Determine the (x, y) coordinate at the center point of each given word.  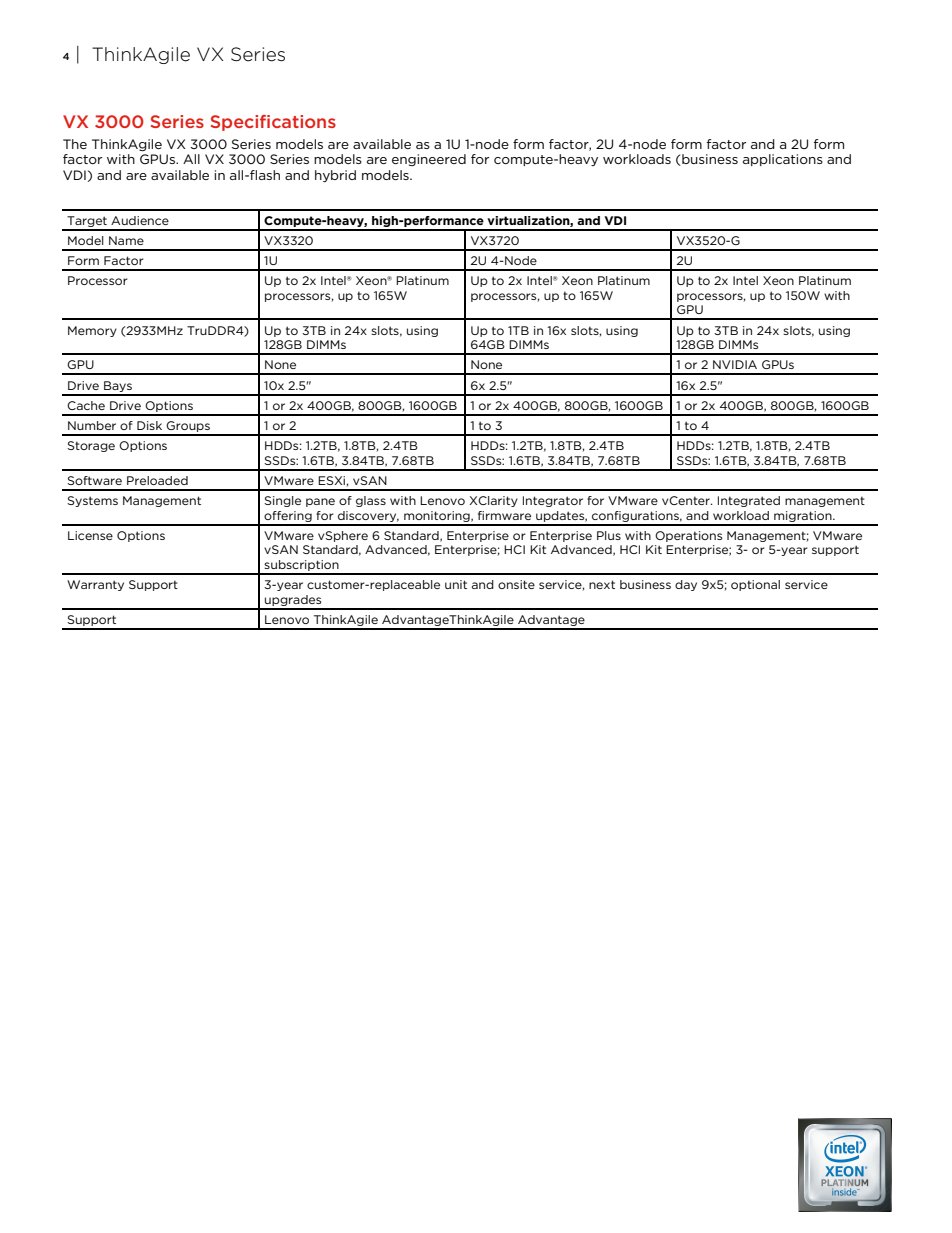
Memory (92, 331)
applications (783, 160)
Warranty (95, 585)
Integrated (749, 501)
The (75, 144)
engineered (429, 160)
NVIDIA (735, 364)
